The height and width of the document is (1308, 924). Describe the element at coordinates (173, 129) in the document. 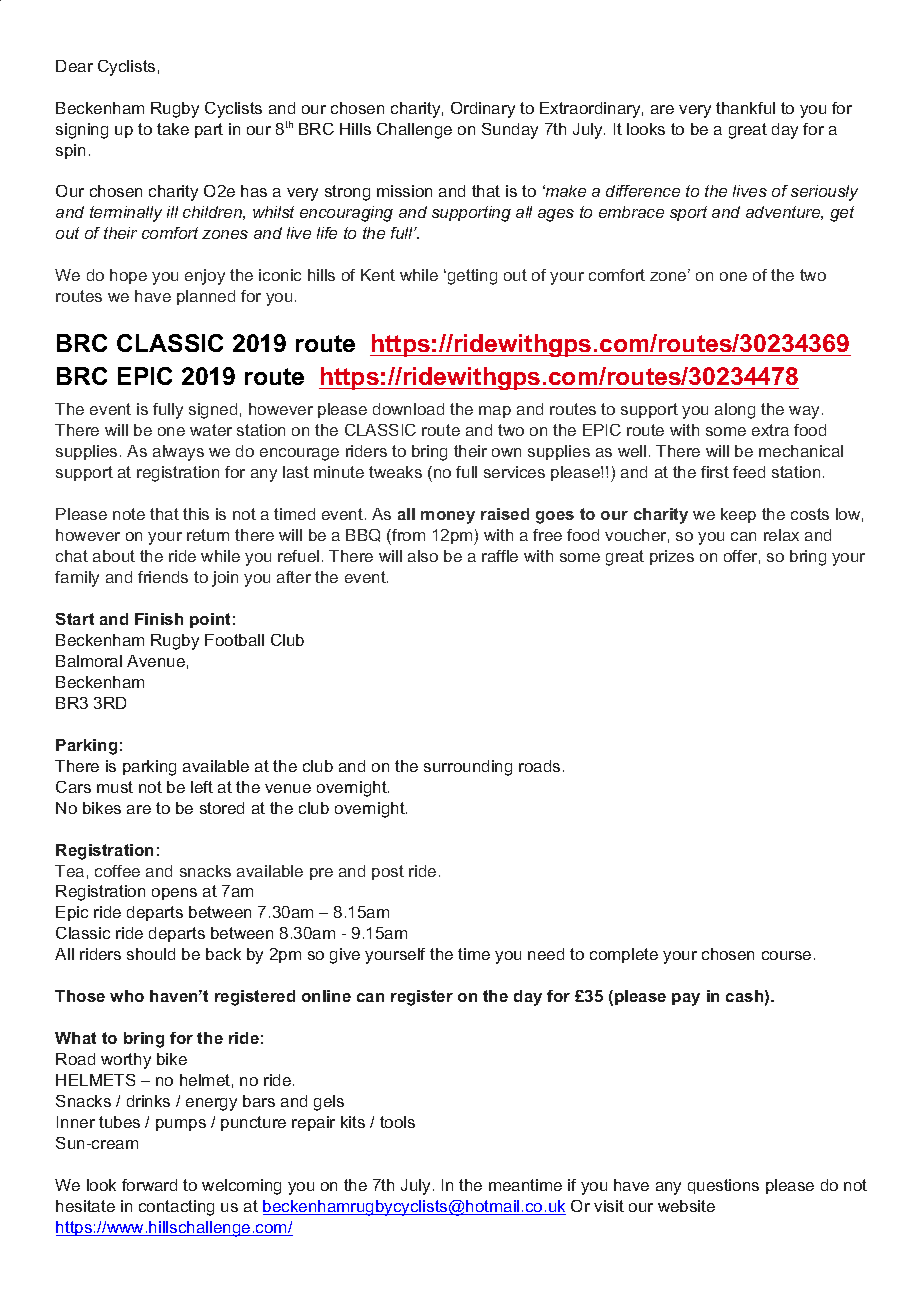

I see `take` at that location.
